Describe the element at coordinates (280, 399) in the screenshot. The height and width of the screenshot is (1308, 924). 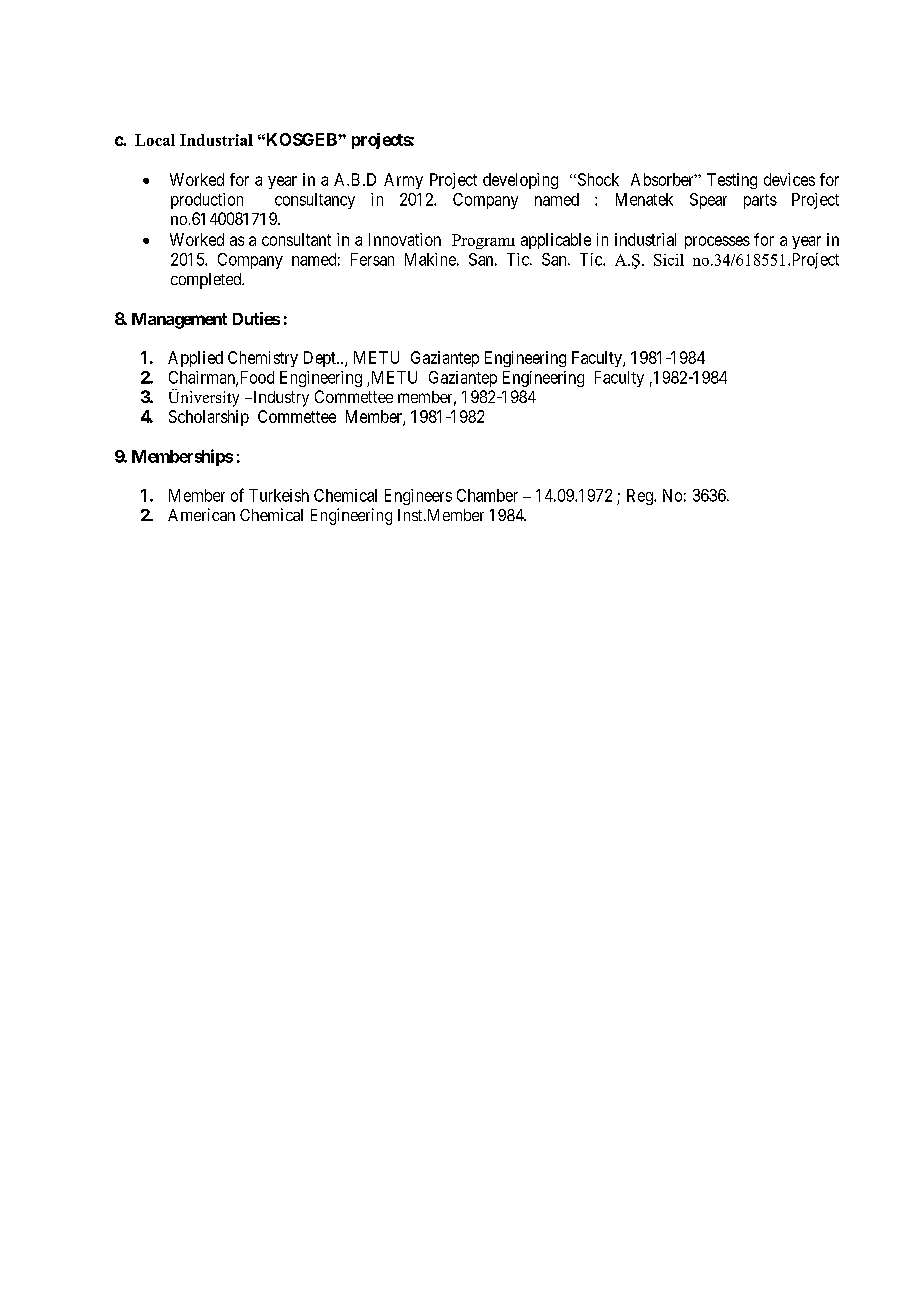
I see `Industry` at that location.
